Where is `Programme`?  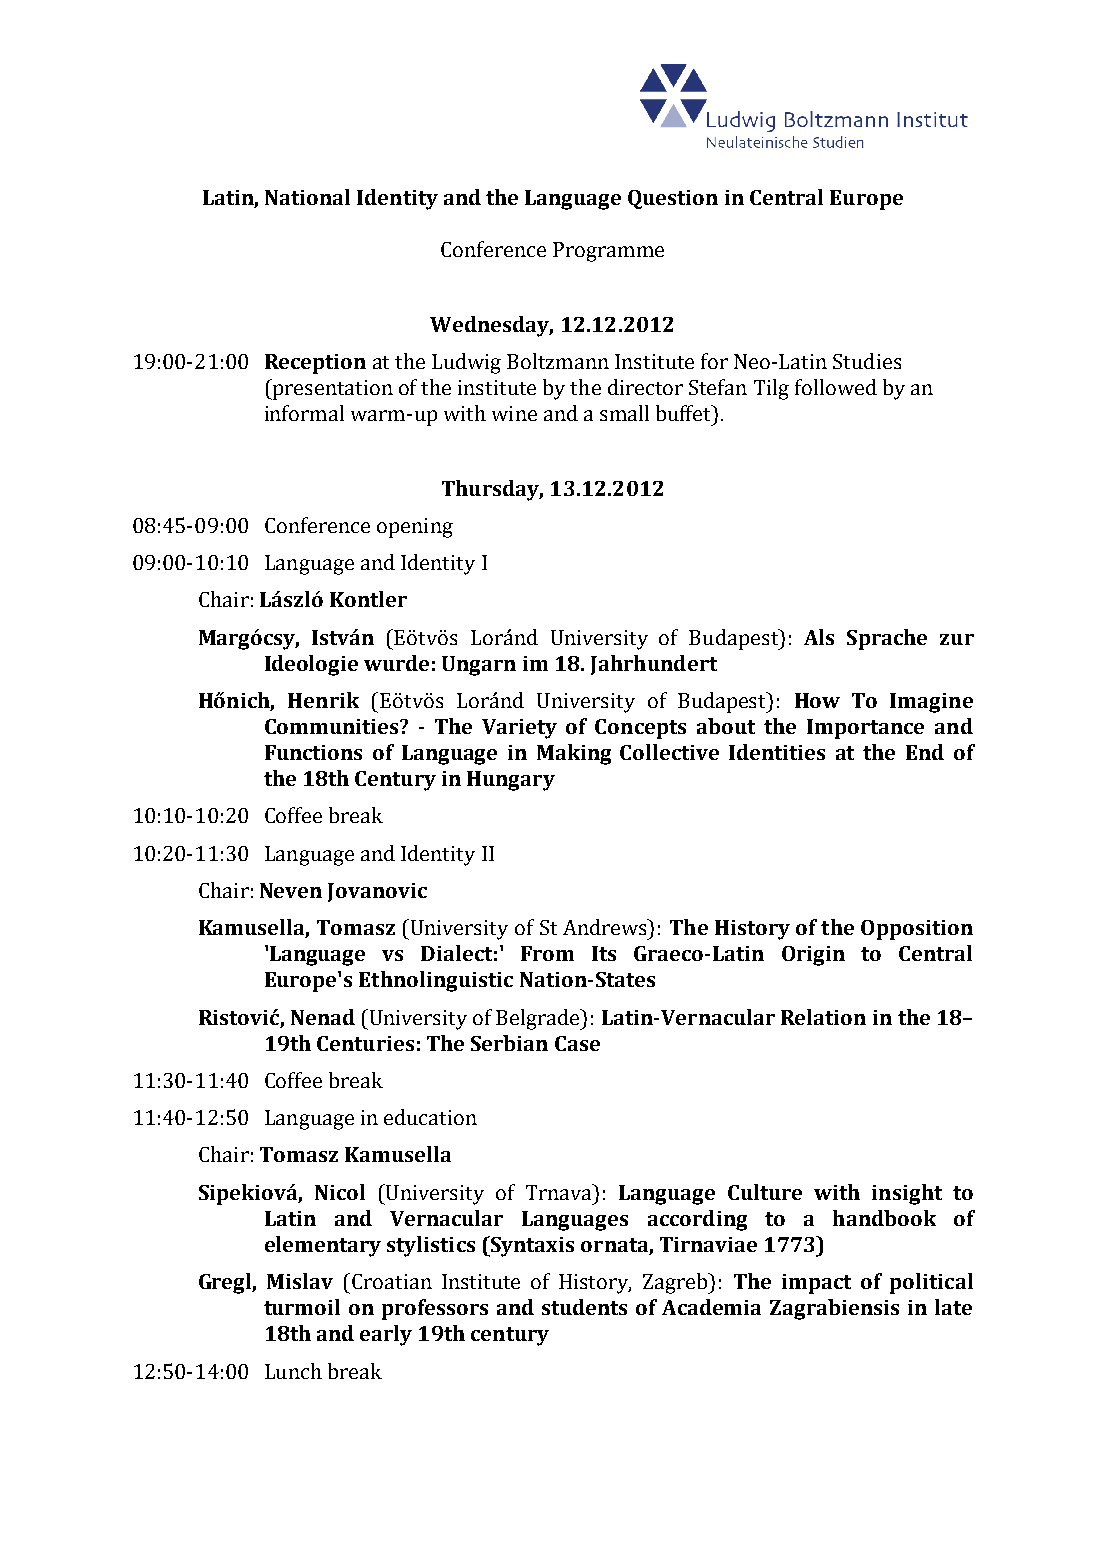 Programme is located at coordinates (608, 252).
